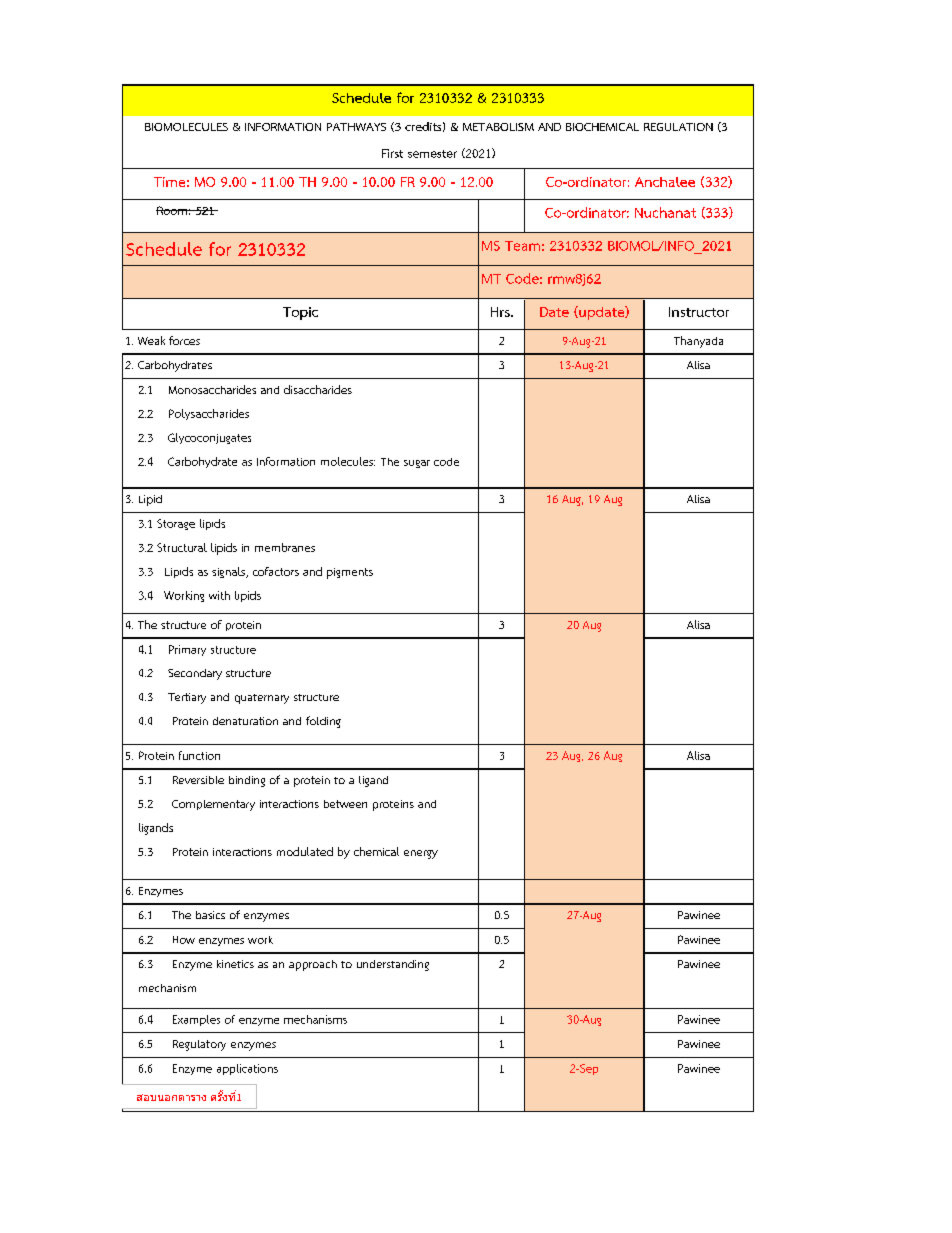  What do you see at coordinates (350, 573) in the screenshot?
I see `pigments` at bounding box center [350, 573].
